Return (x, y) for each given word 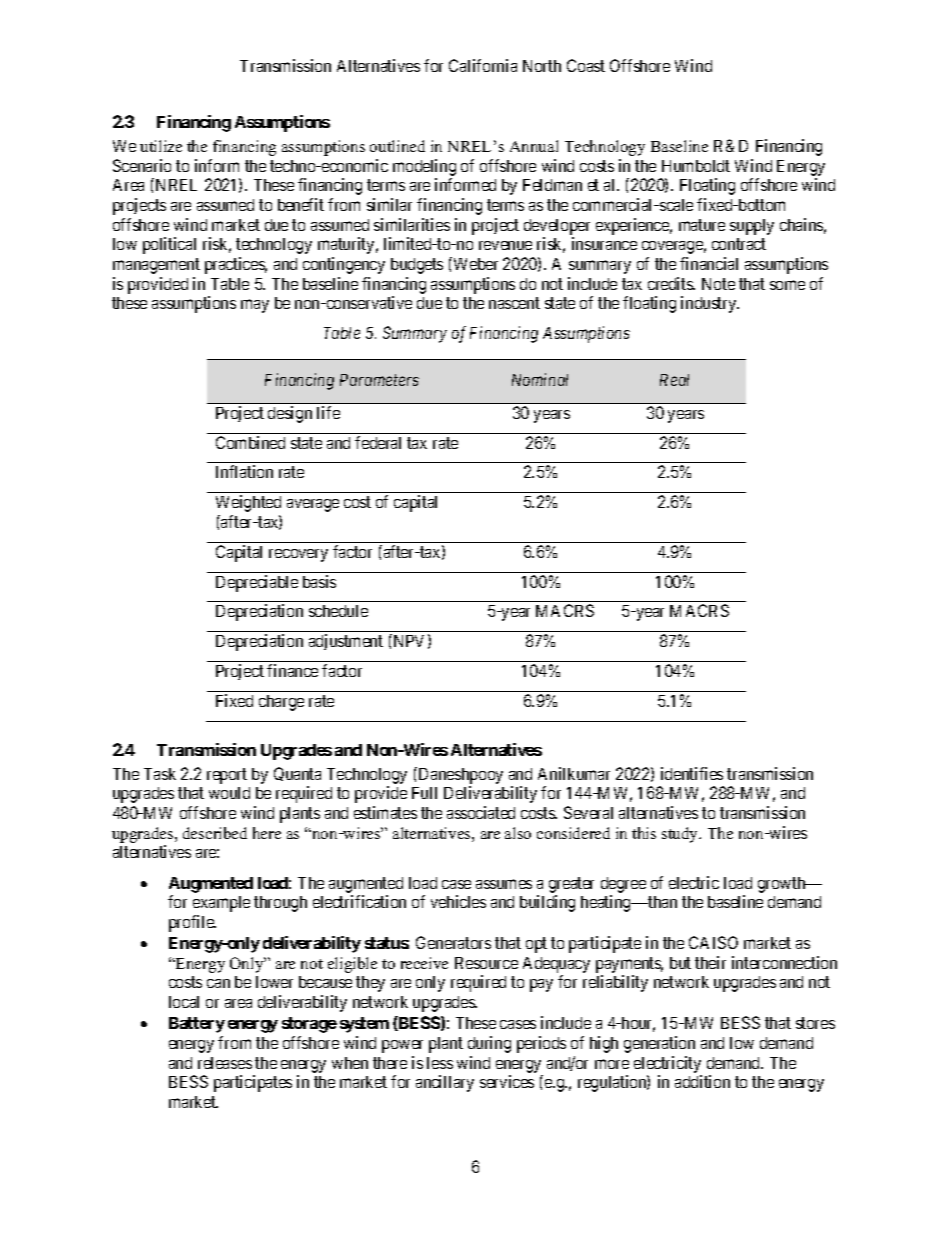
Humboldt (696, 166)
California (483, 65)
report (227, 776)
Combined (250, 442)
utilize (161, 146)
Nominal (540, 379)
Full (424, 793)
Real (674, 380)
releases (225, 1063)
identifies (692, 773)
